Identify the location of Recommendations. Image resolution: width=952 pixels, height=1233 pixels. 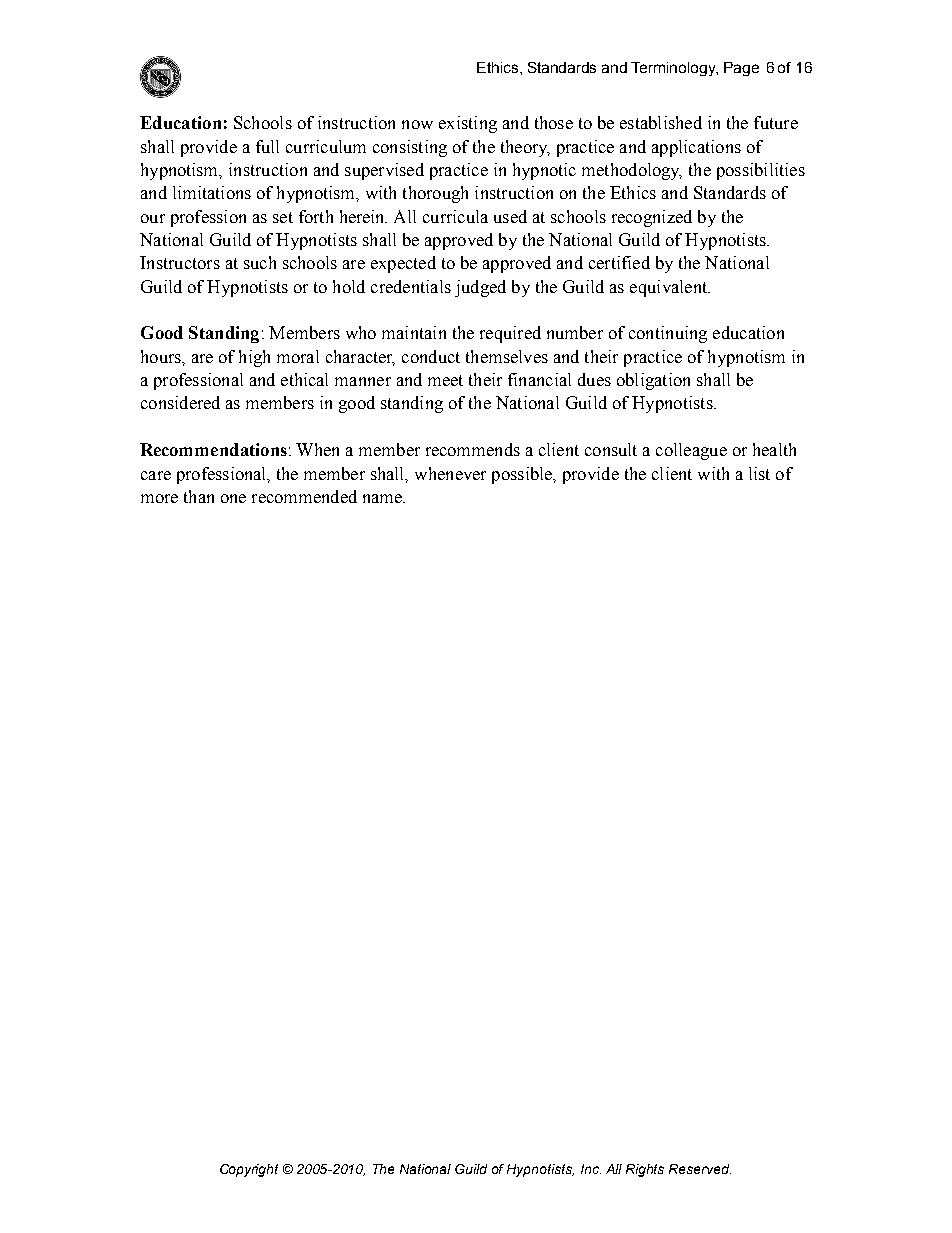
(213, 449).
